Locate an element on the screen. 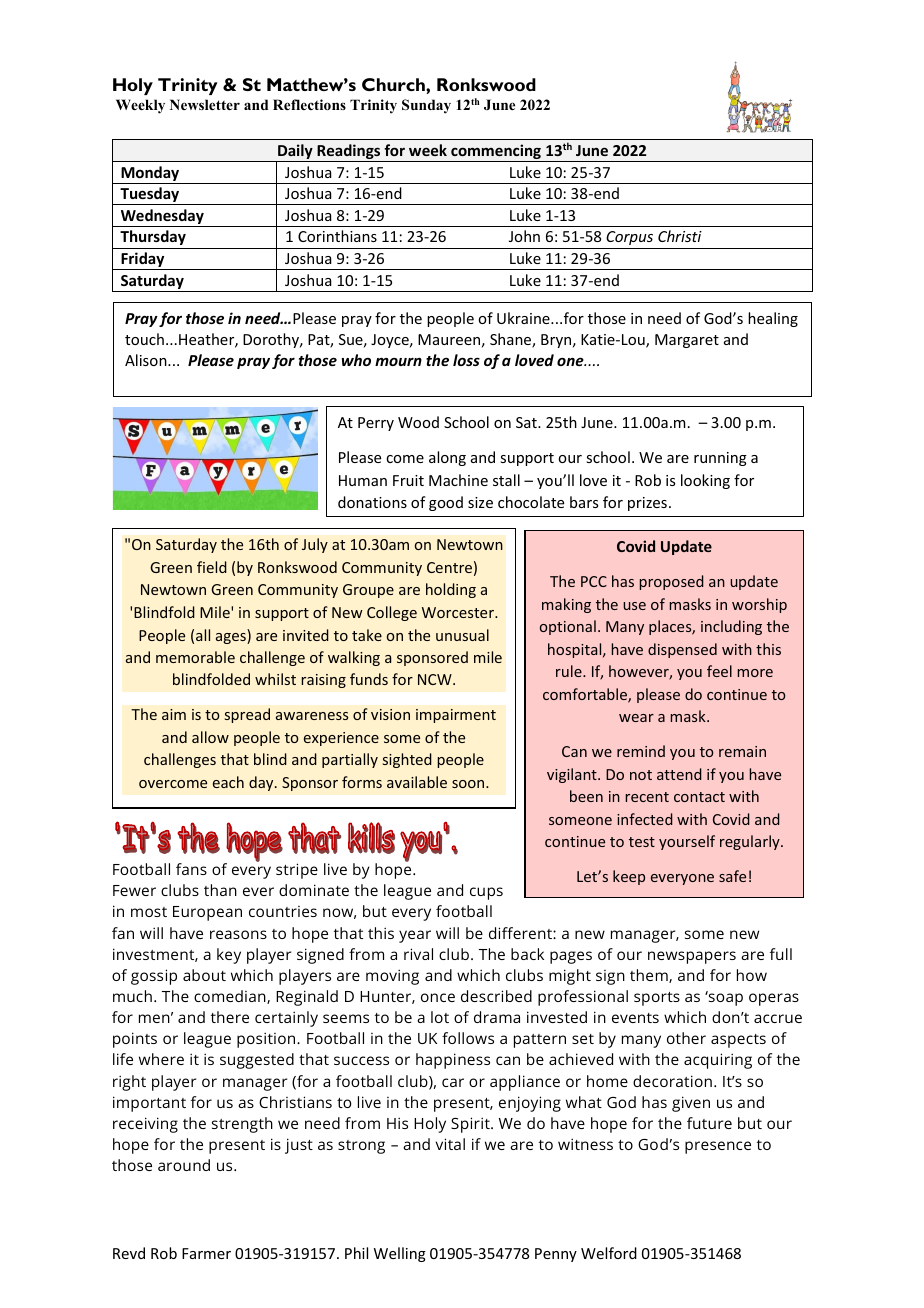 This screenshot has width=924, height=1308. Sunday is located at coordinates (426, 106).
